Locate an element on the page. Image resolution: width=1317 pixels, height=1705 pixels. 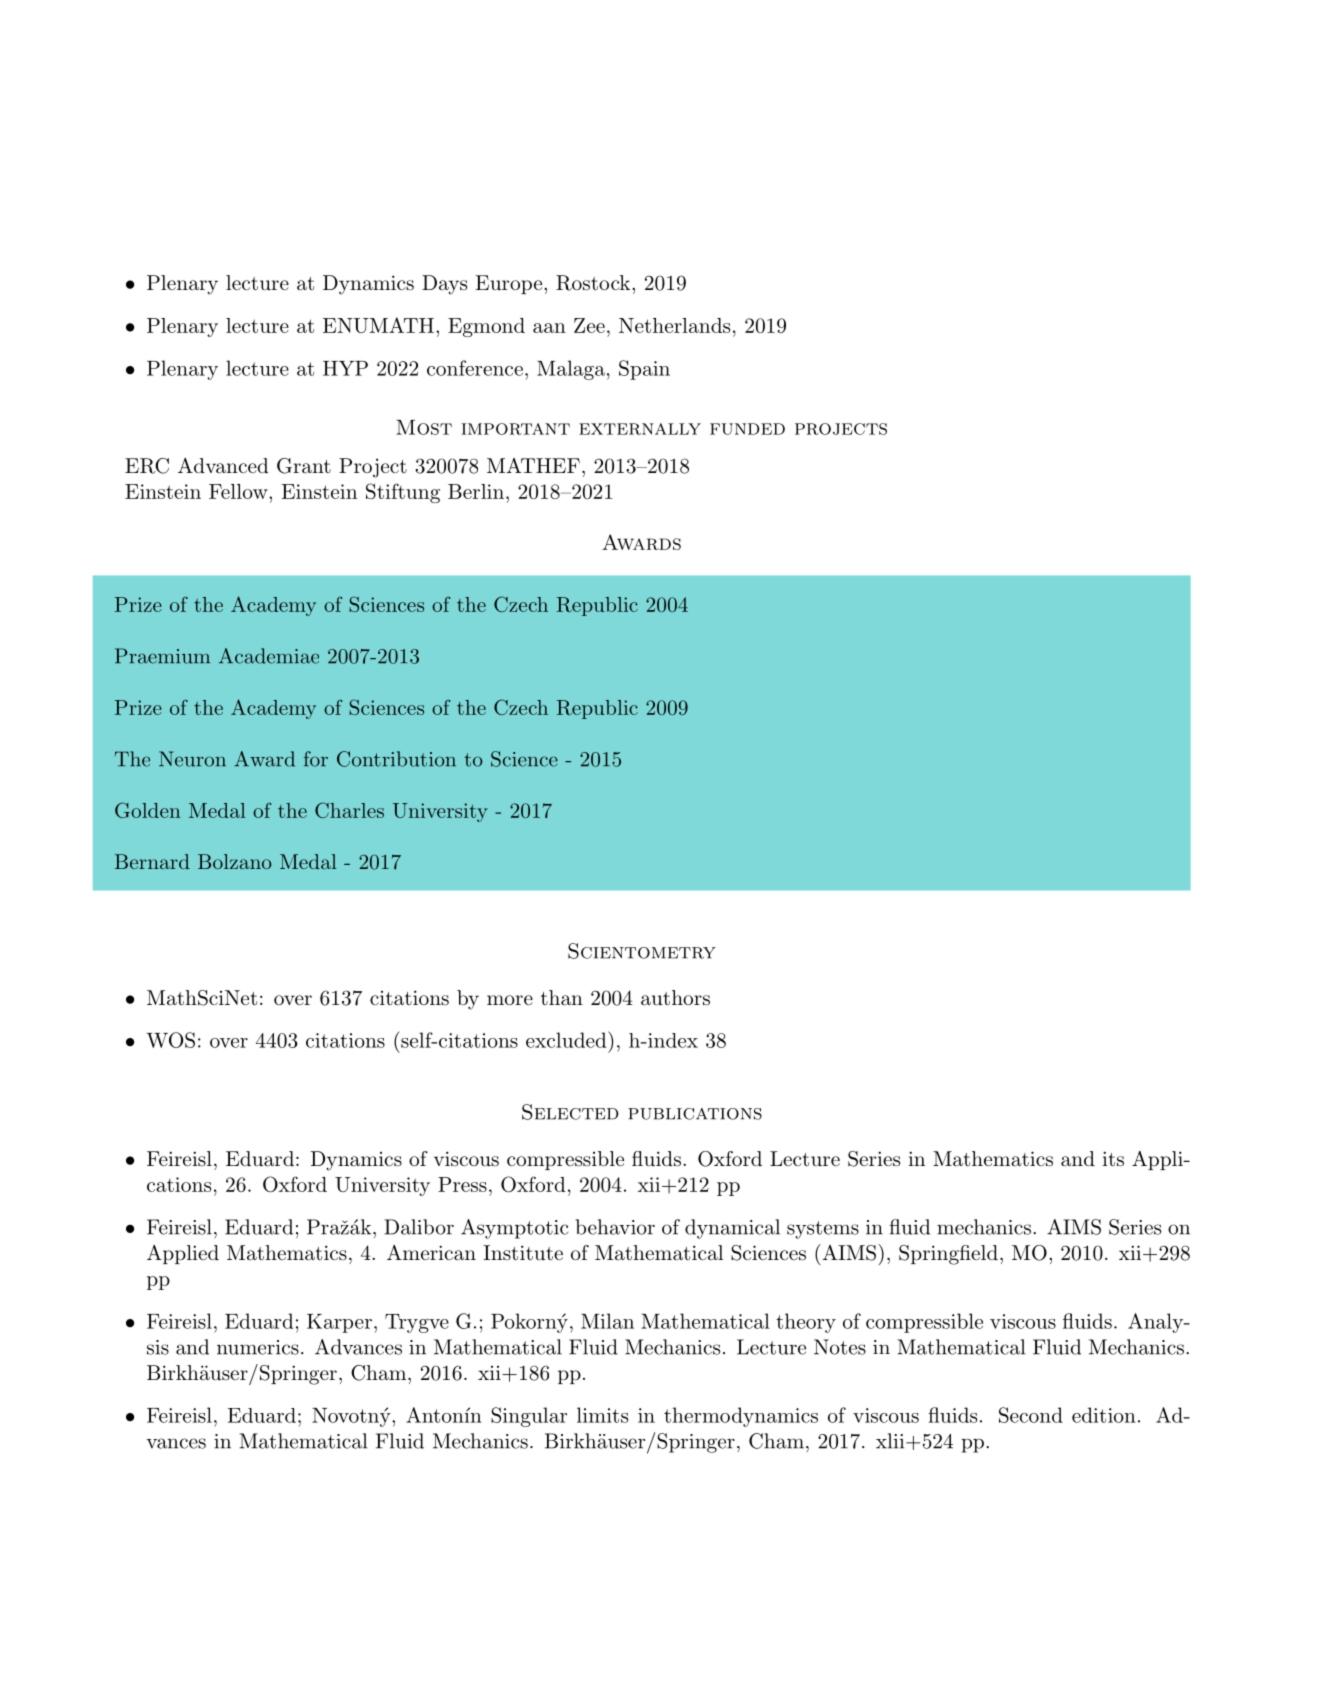
limits is located at coordinates (602, 1415).
